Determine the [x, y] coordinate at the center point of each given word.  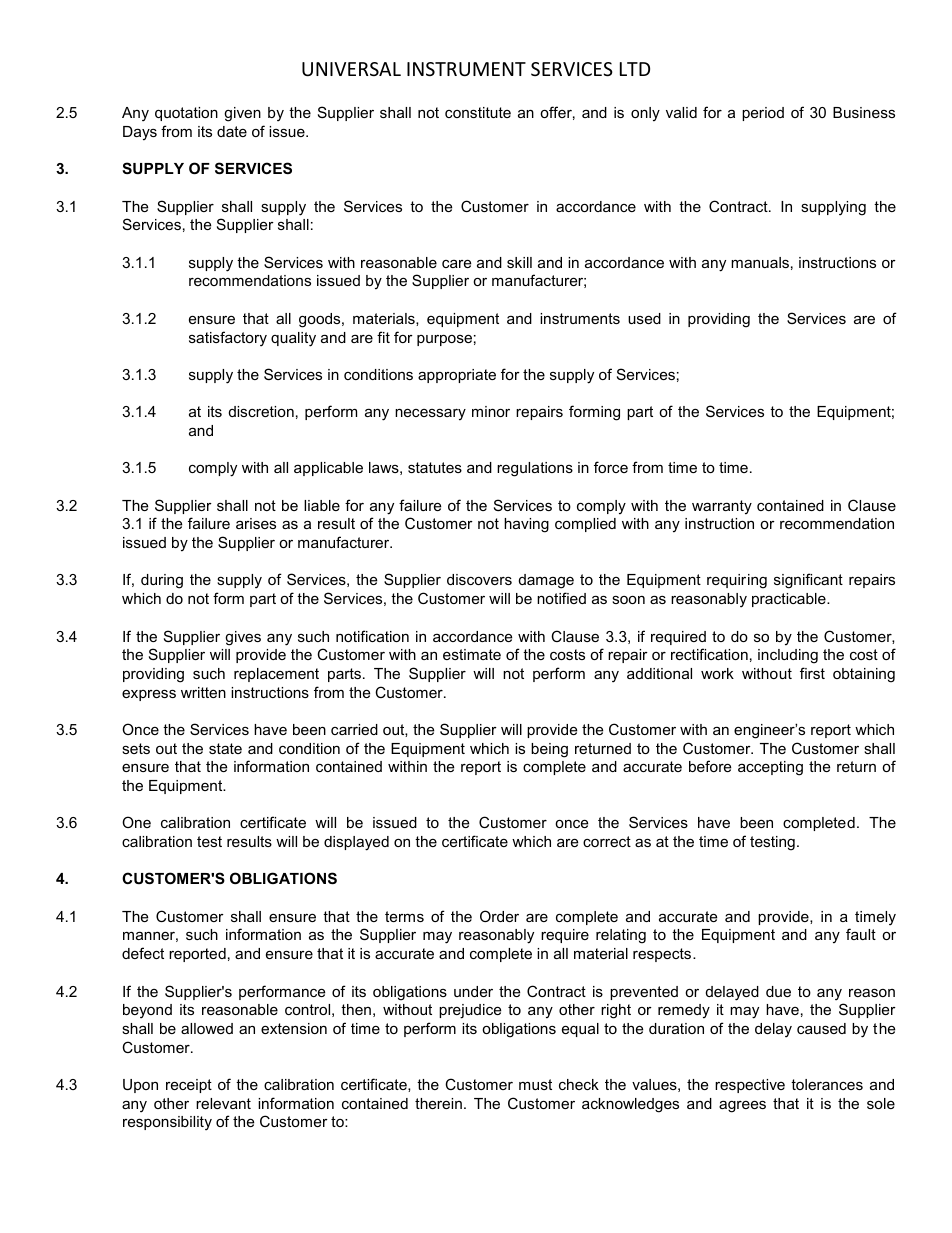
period [763, 114]
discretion [261, 411]
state [225, 748]
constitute [478, 112]
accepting [770, 768]
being [549, 750]
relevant [223, 1103]
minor [491, 411]
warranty [722, 507]
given [242, 114]
